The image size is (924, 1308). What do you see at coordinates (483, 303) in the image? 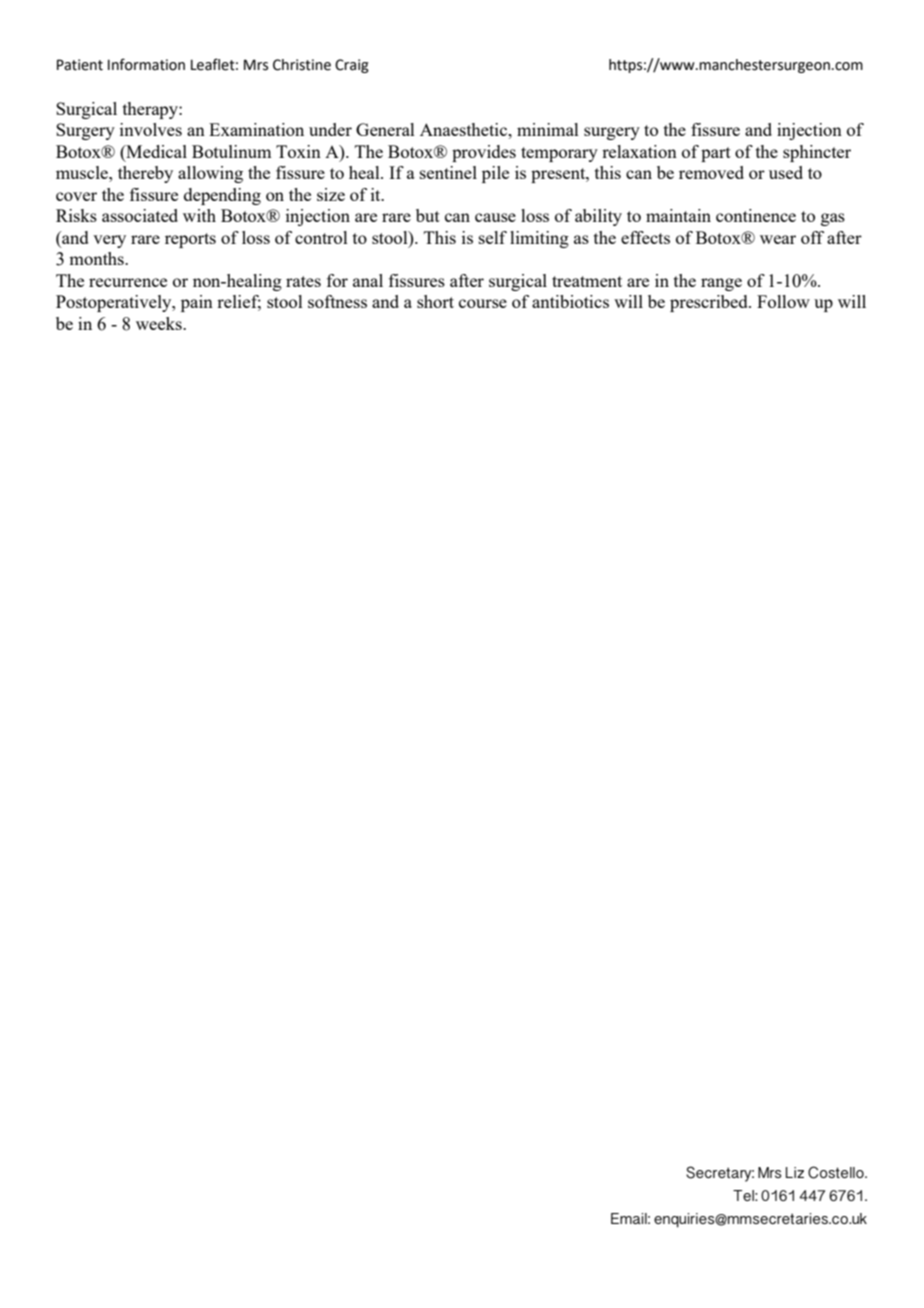
I see `course` at bounding box center [483, 303].
